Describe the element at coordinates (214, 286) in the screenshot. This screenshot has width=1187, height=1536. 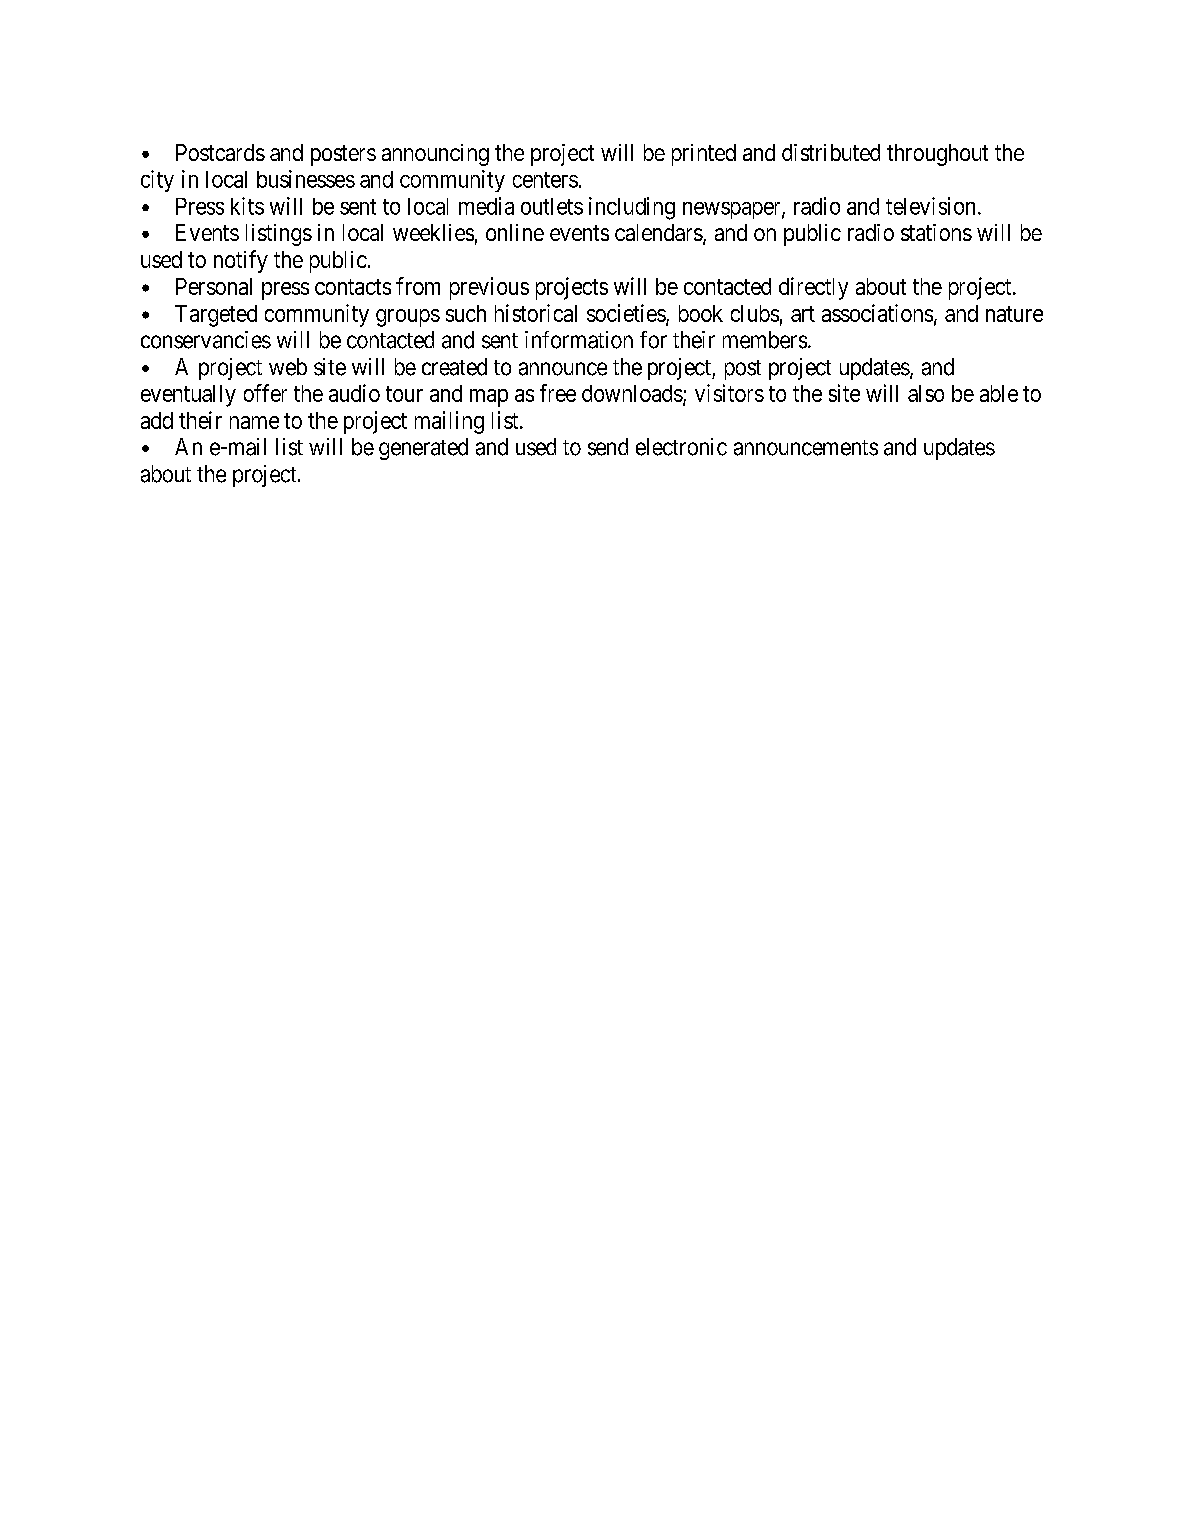
I see `Personal` at that location.
